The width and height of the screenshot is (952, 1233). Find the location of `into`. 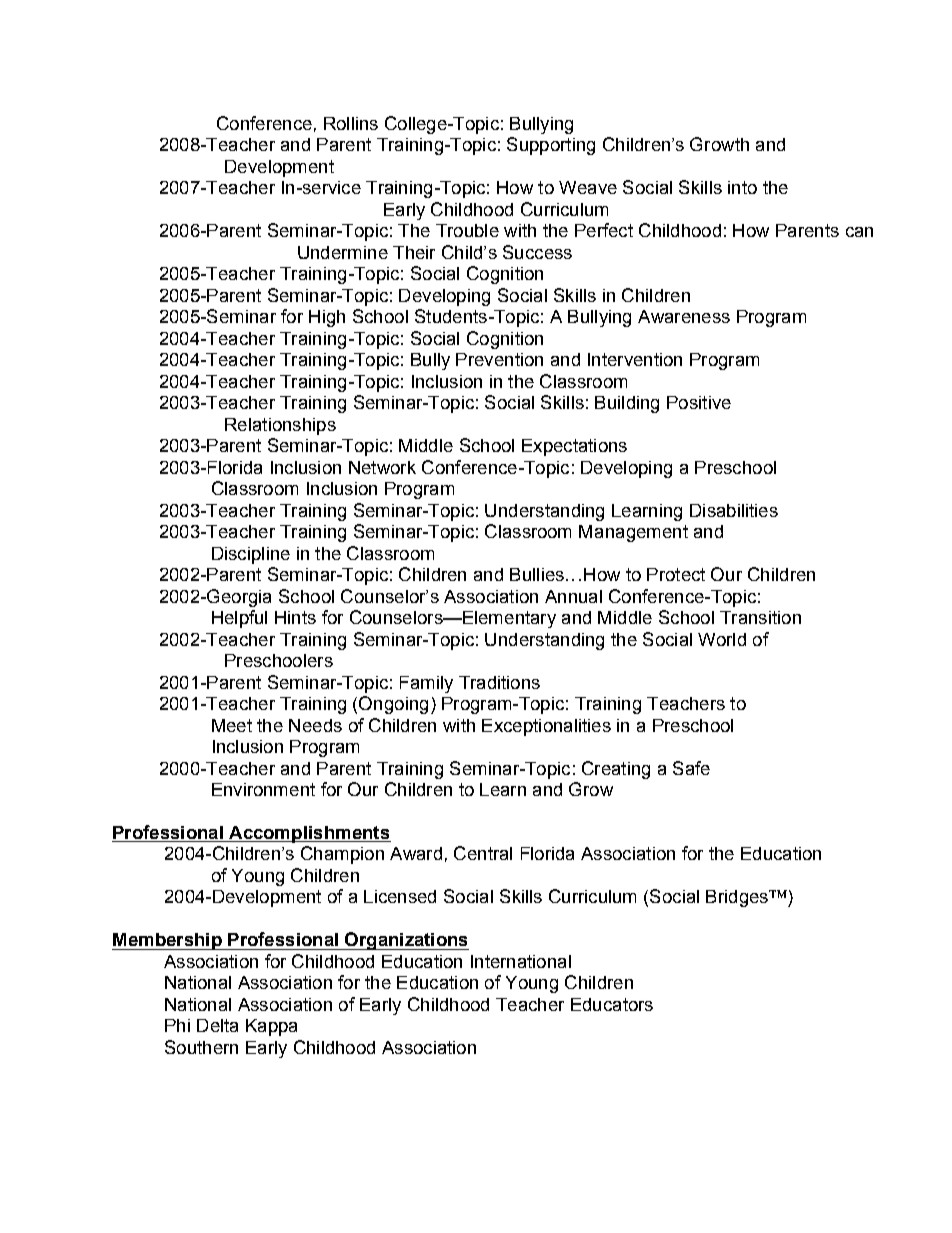

into is located at coordinates (742, 187).
